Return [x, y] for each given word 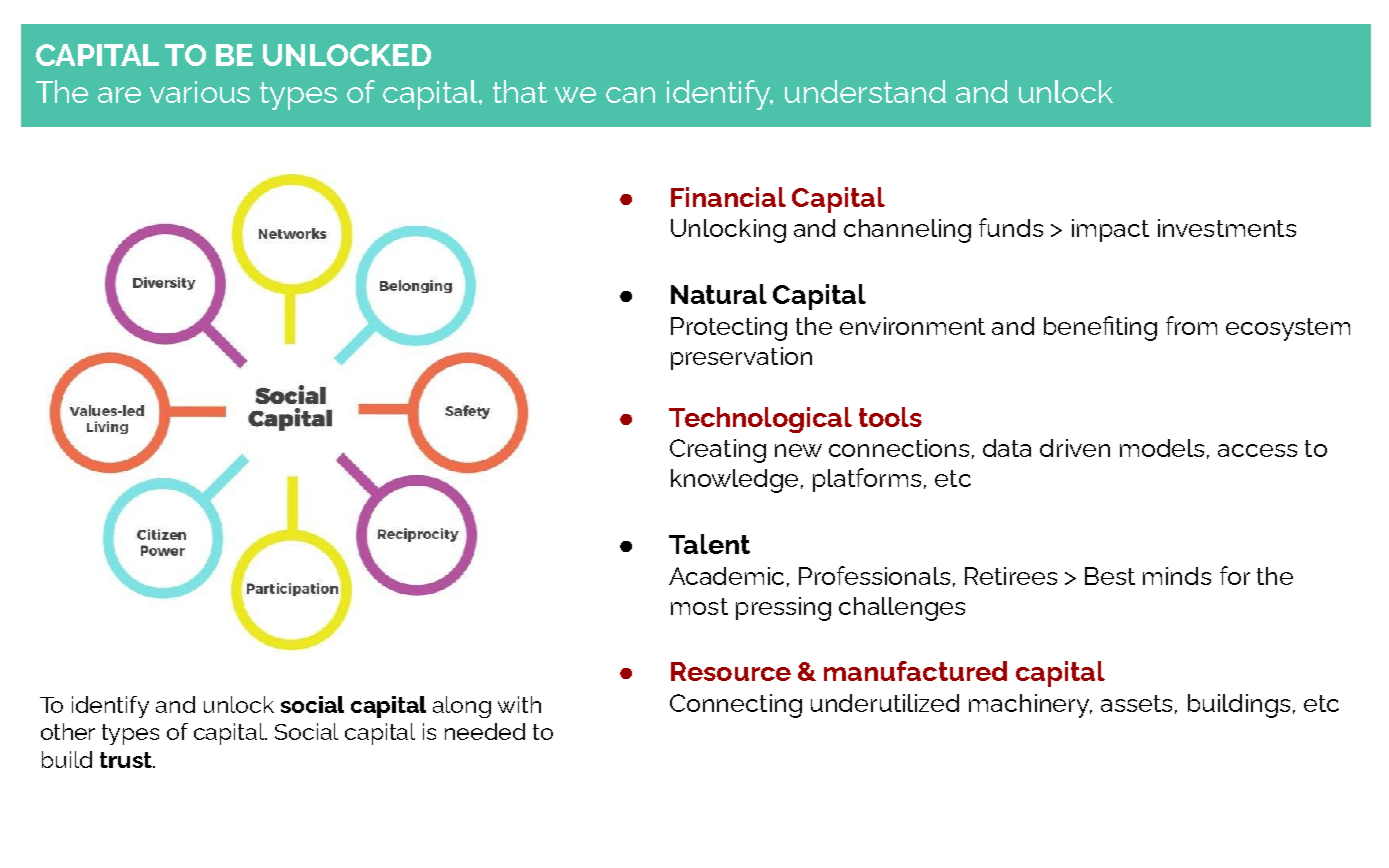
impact [1110, 230]
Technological [760, 420]
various [200, 92]
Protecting [729, 329]
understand [865, 91]
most [699, 606]
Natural [719, 294]
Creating [718, 451]
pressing [783, 609]
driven [1075, 448]
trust [127, 760]
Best [1110, 576]
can [630, 95]
